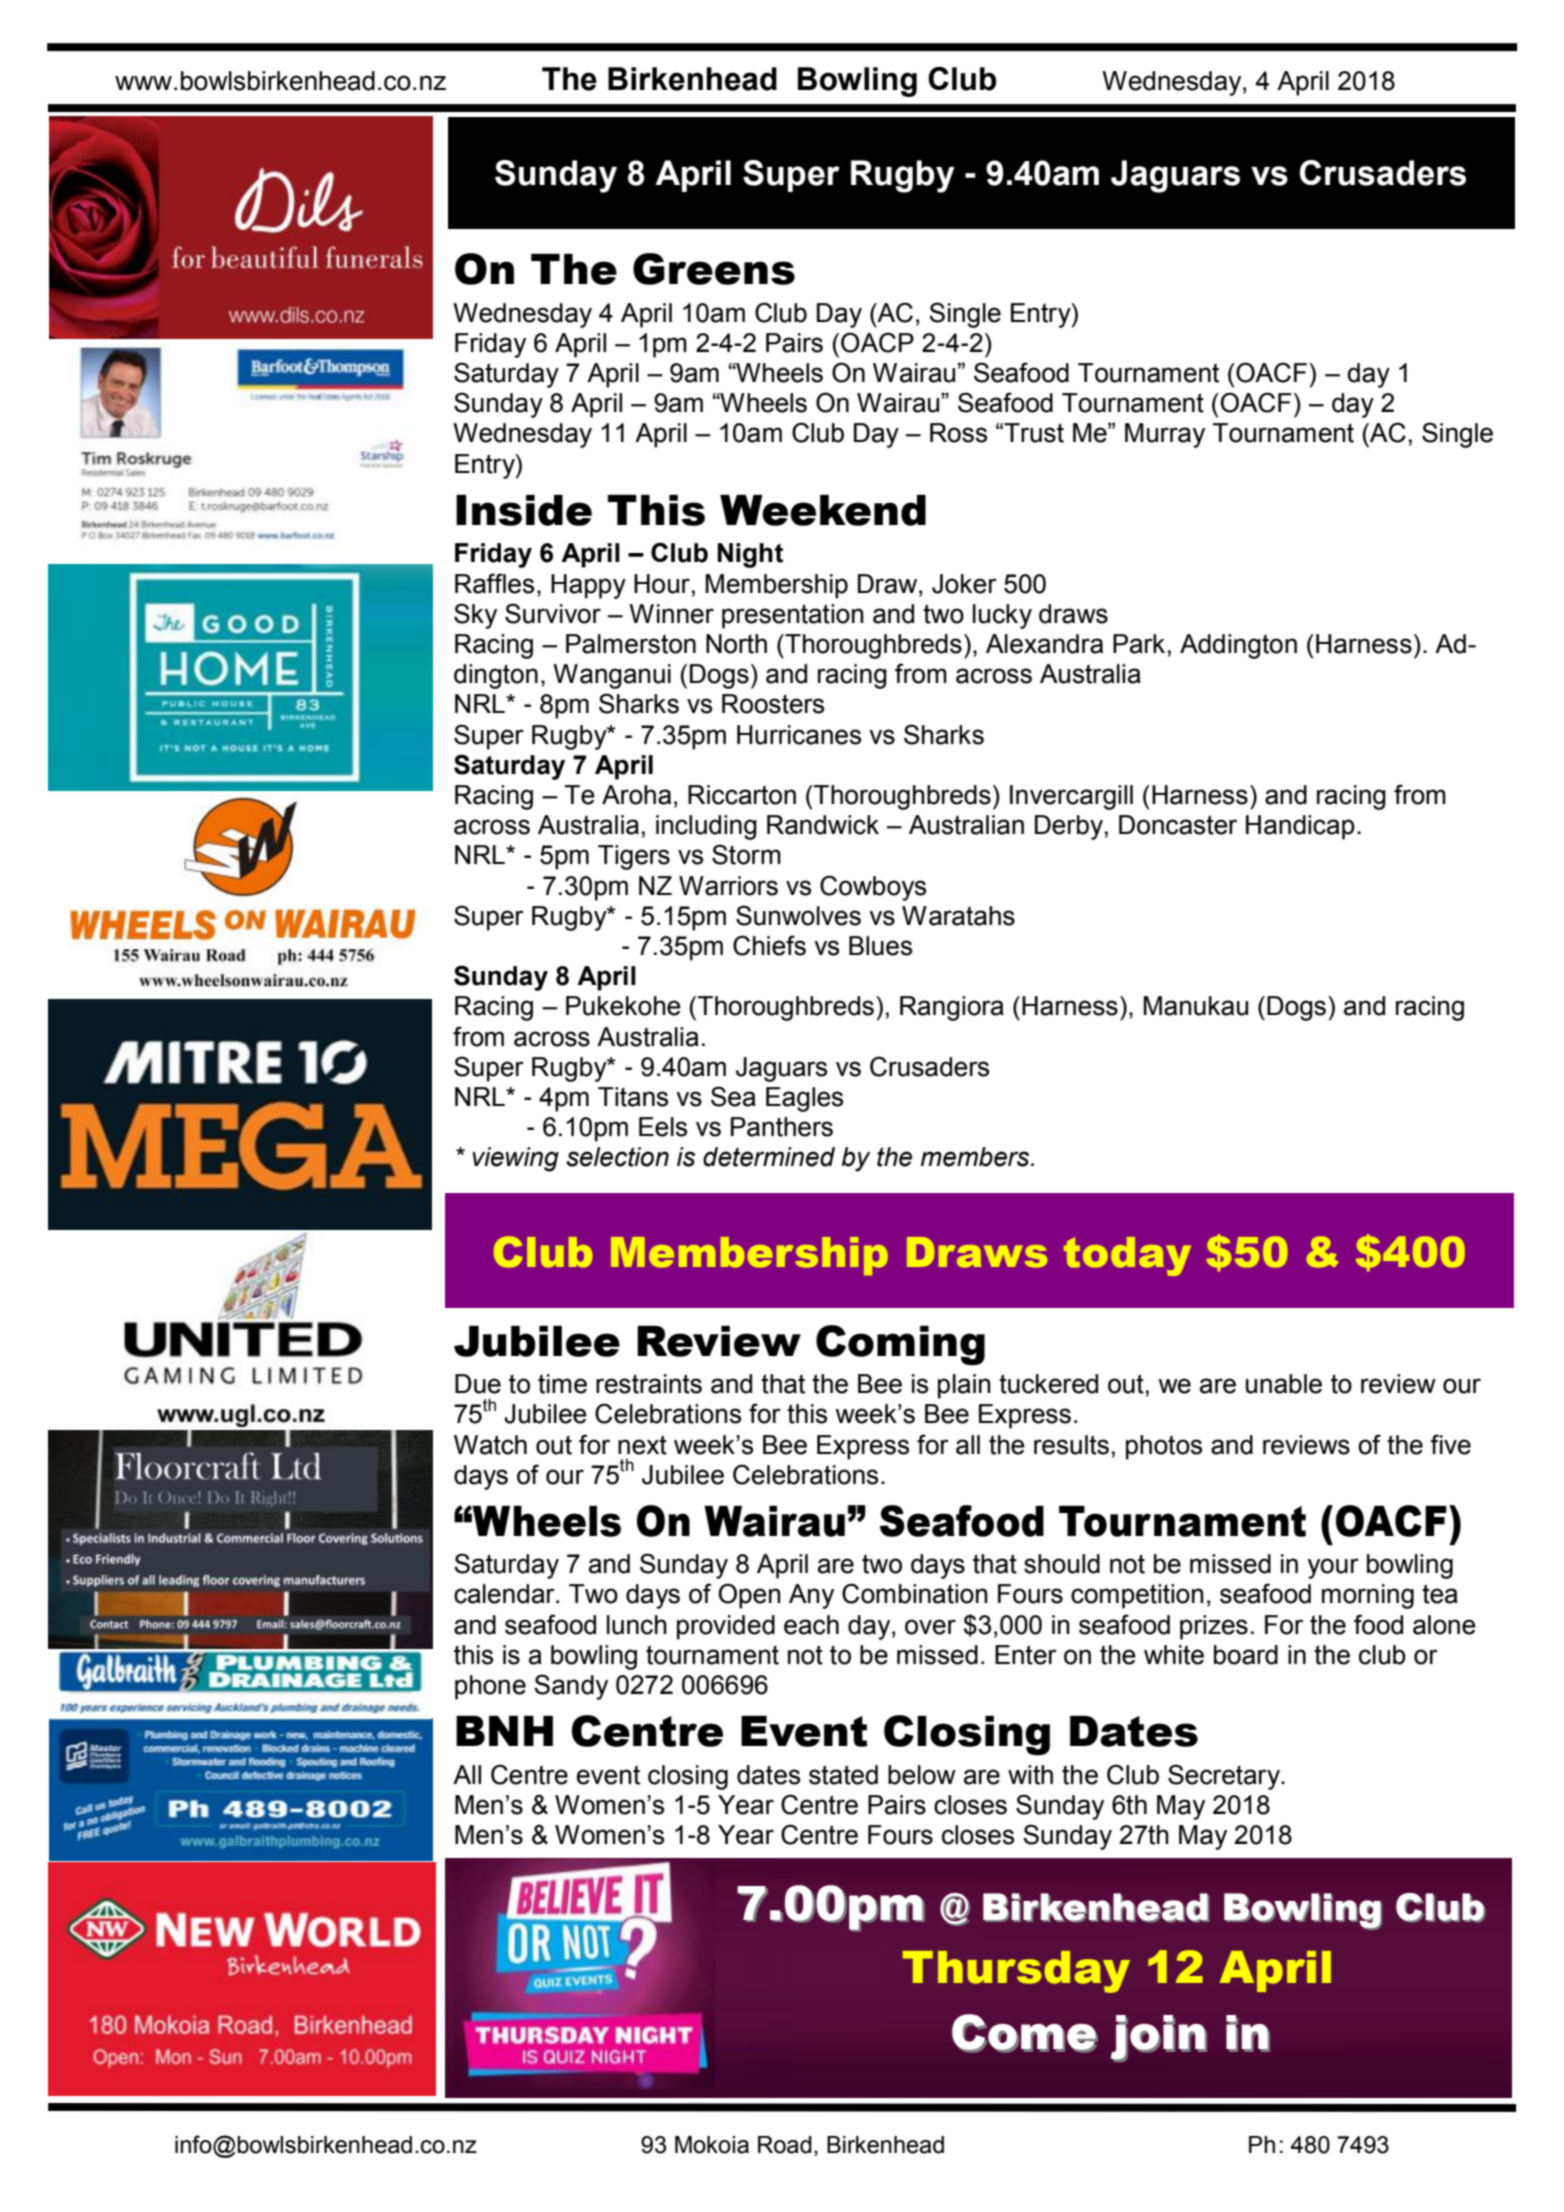  Describe the element at coordinates (1165, 435) in the screenshot. I see `Murray` at that location.
